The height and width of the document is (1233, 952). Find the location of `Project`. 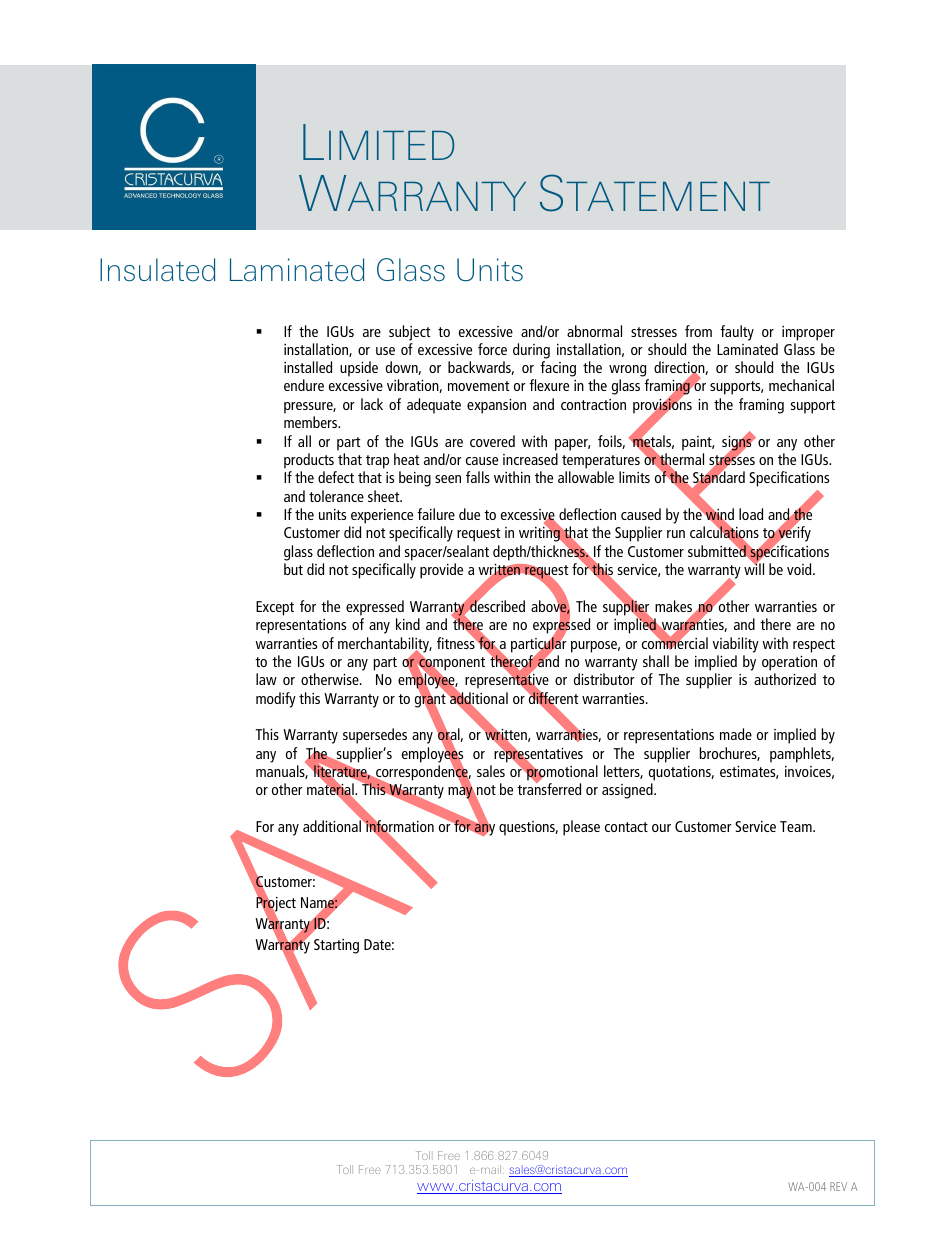

Project is located at coordinates (276, 904).
